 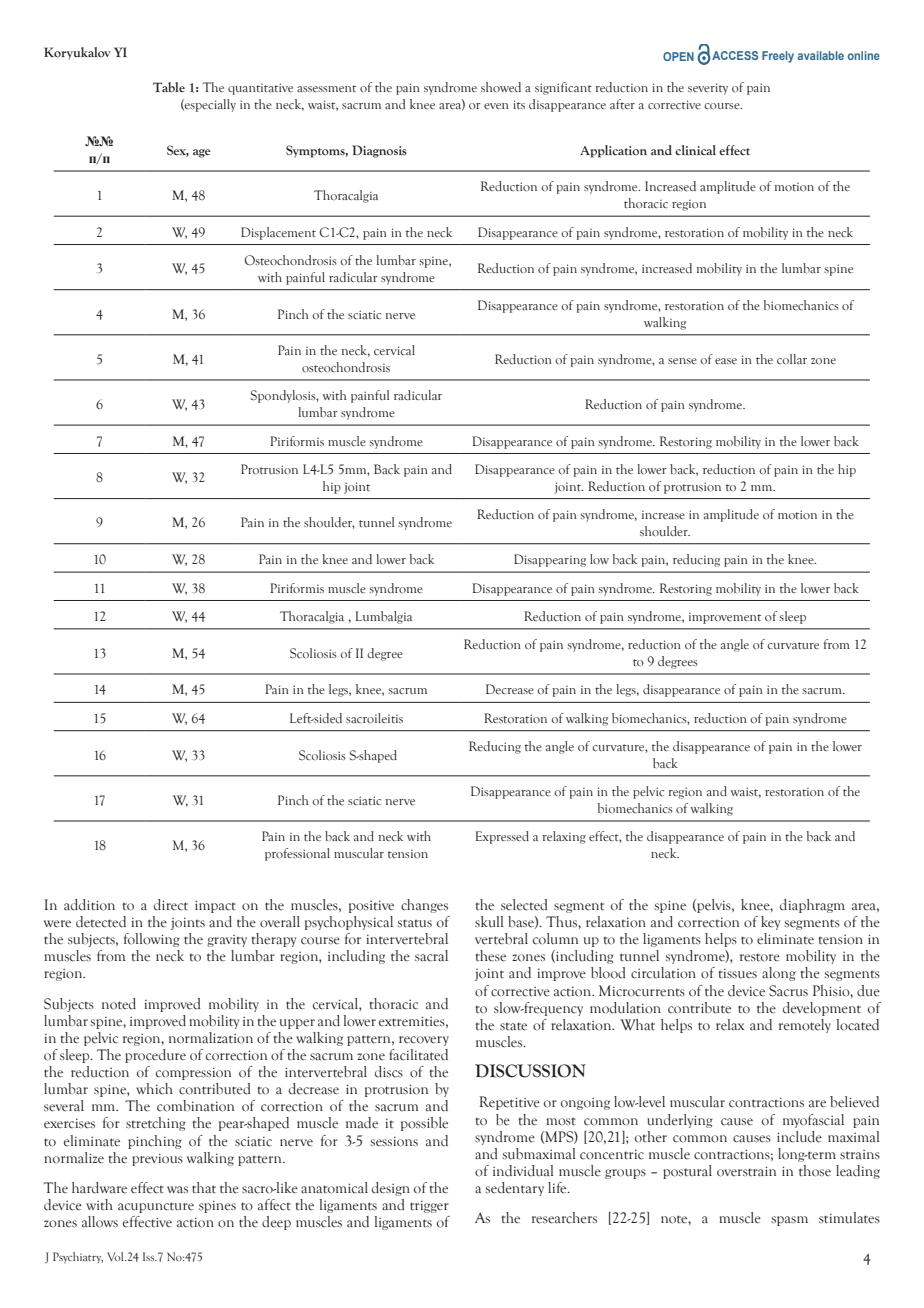 What do you see at coordinates (812, 906) in the screenshot?
I see `diaphragm` at bounding box center [812, 906].
